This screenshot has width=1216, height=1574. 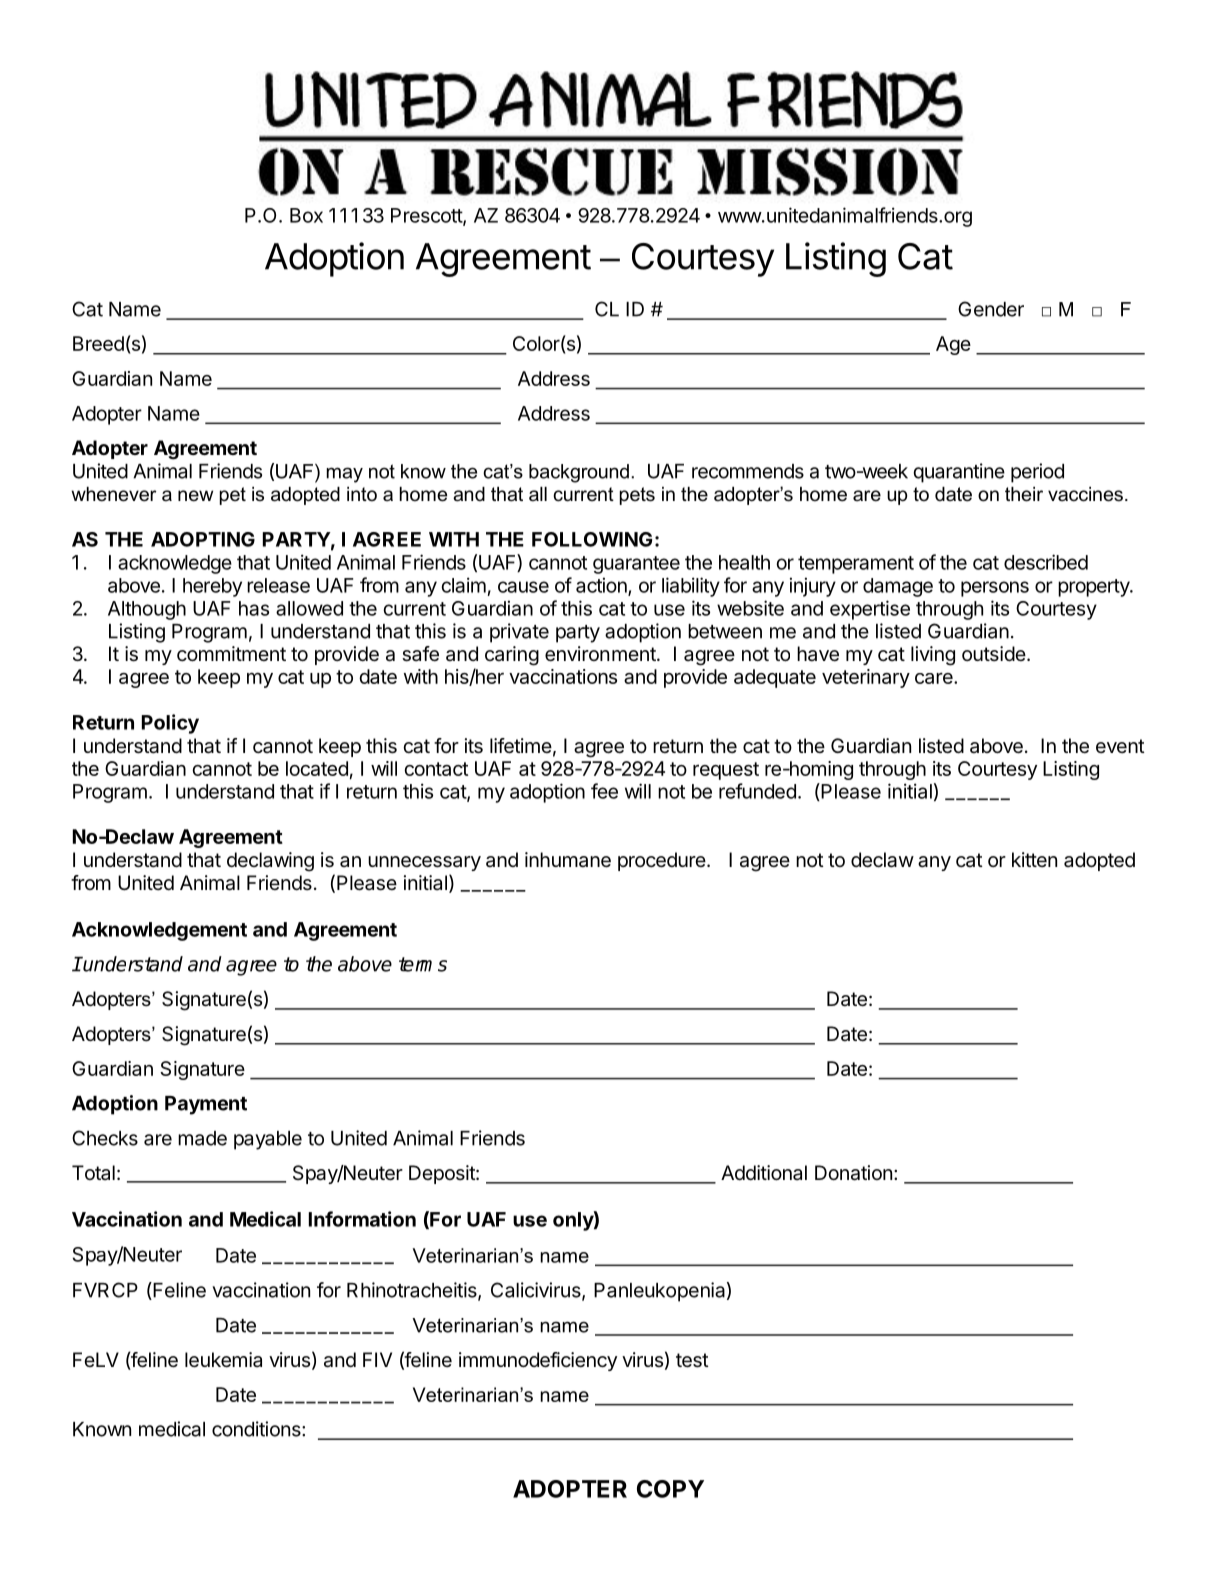 What do you see at coordinates (853, 1173) in the screenshot?
I see `Donation` at bounding box center [853, 1173].
